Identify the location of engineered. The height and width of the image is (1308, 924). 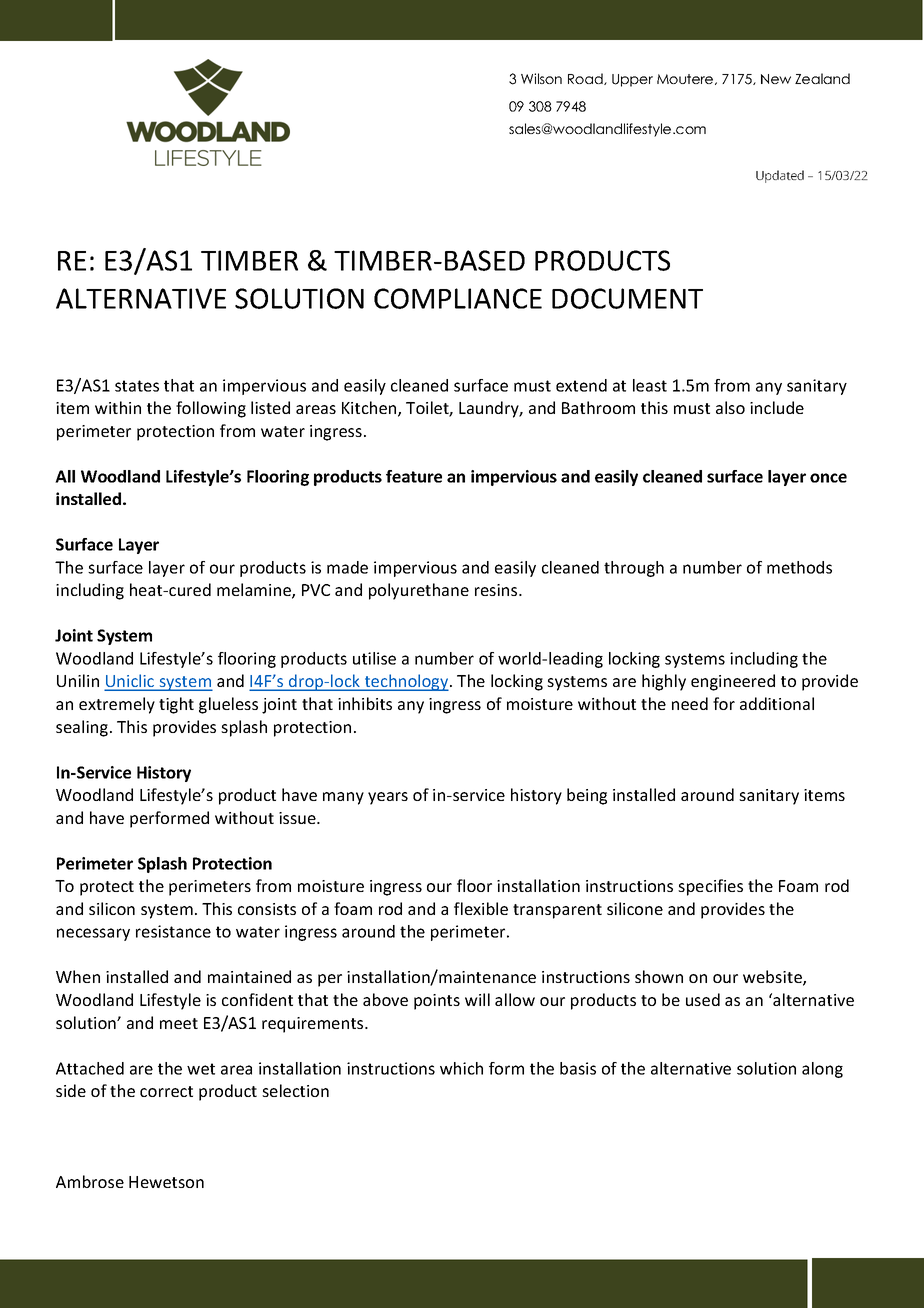
(733, 682).
